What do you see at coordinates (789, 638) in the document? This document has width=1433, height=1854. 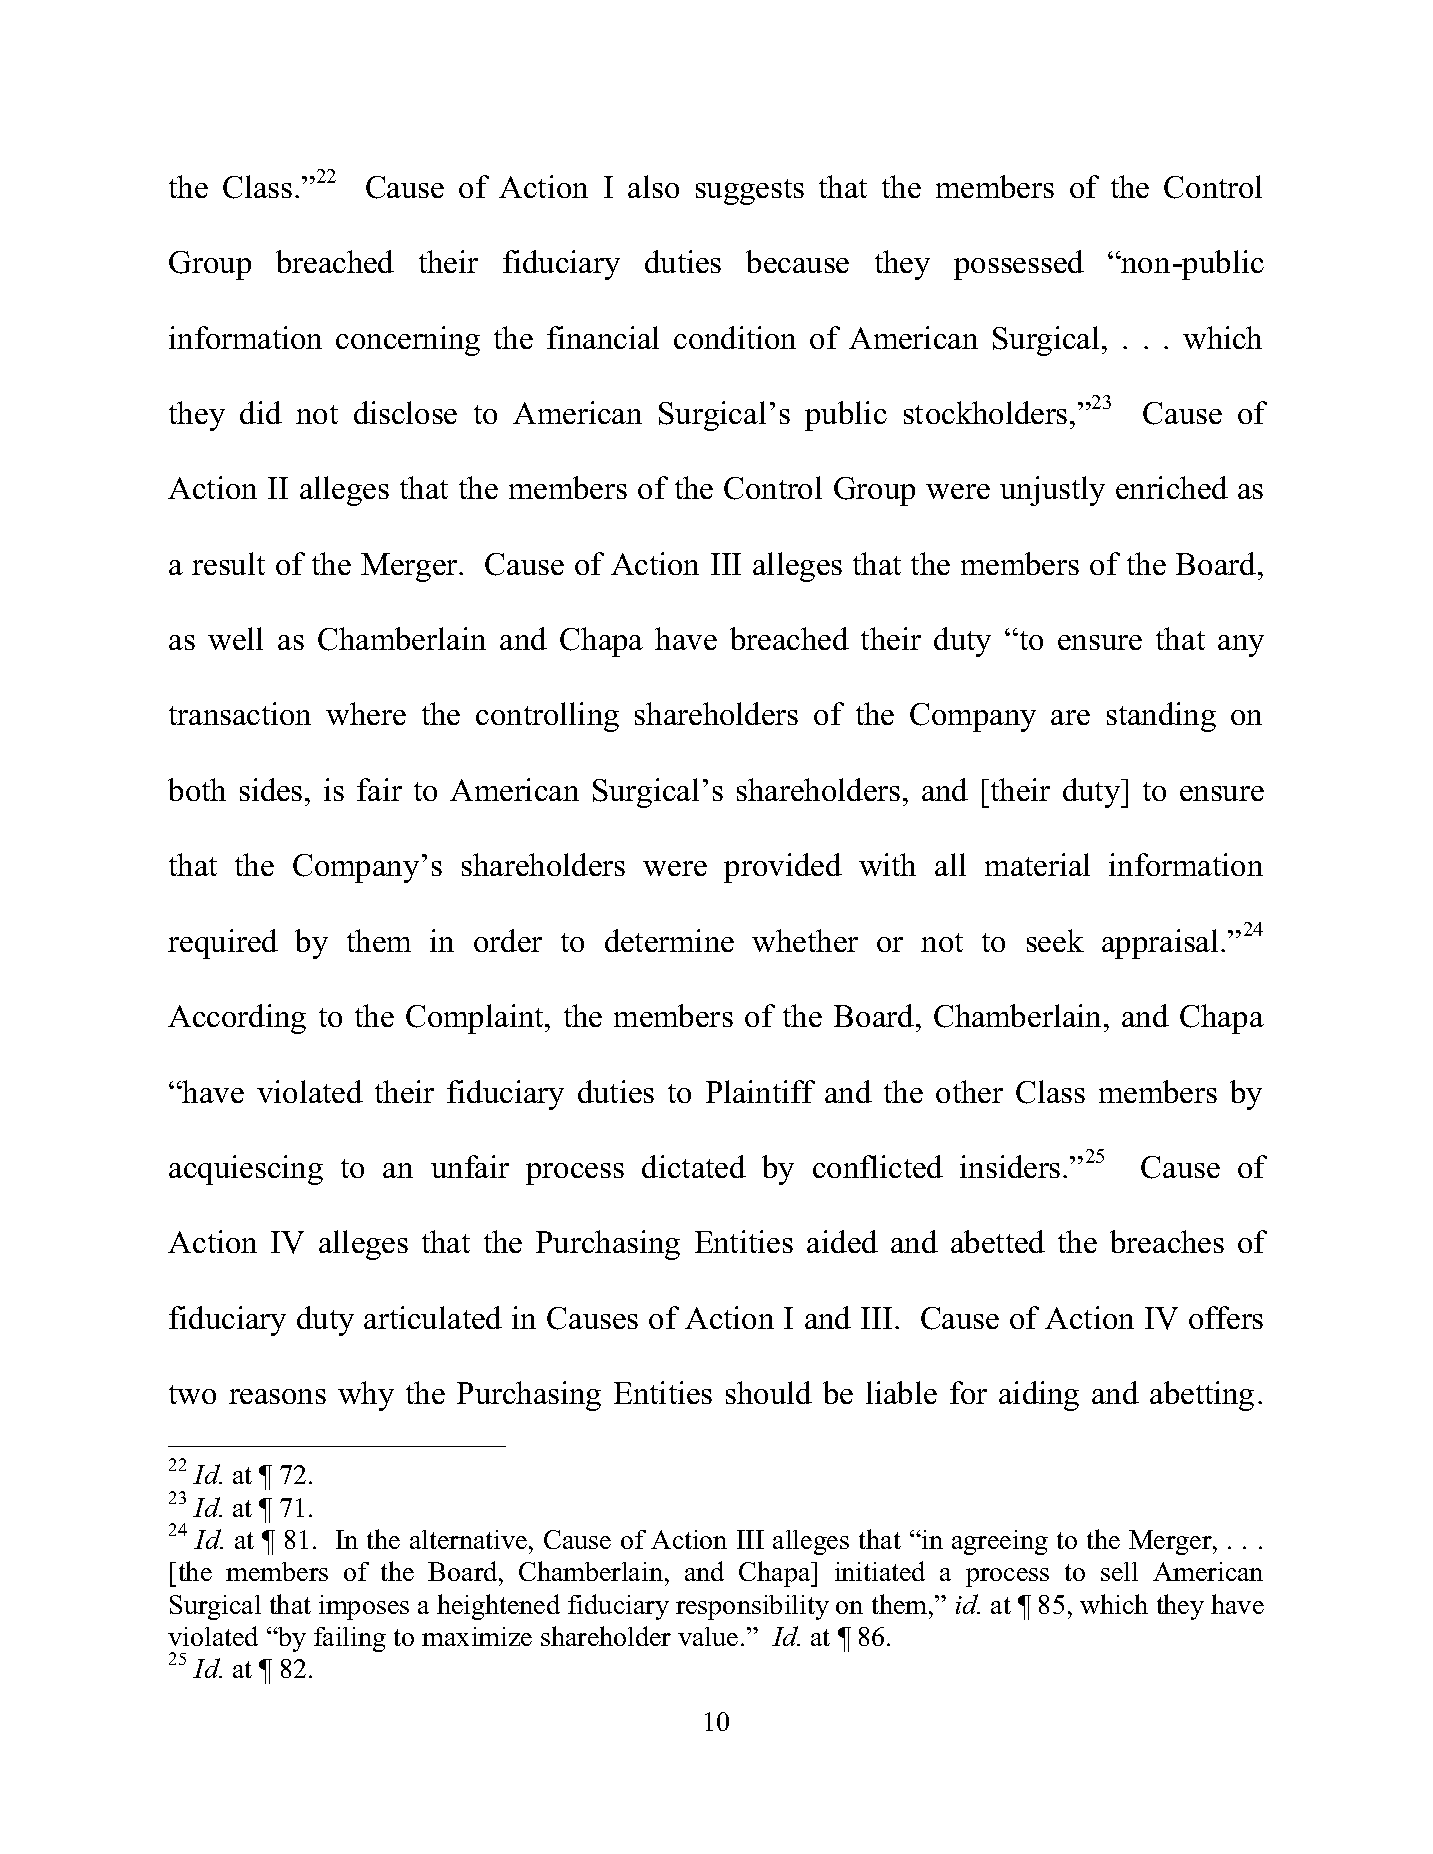 I see `breached` at bounding box center [789, 638].
